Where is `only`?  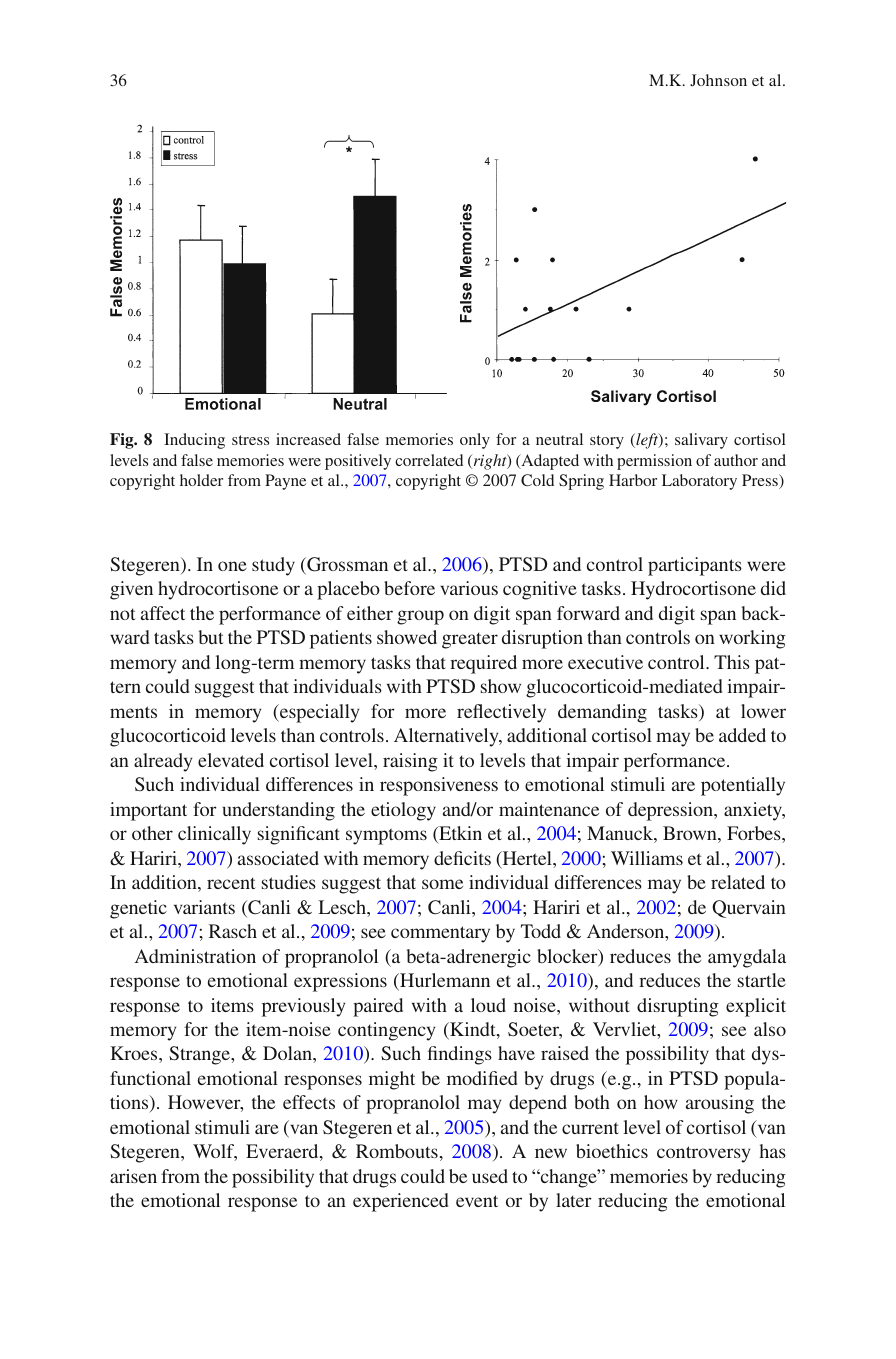 only is located at coordinates (475, 441).
